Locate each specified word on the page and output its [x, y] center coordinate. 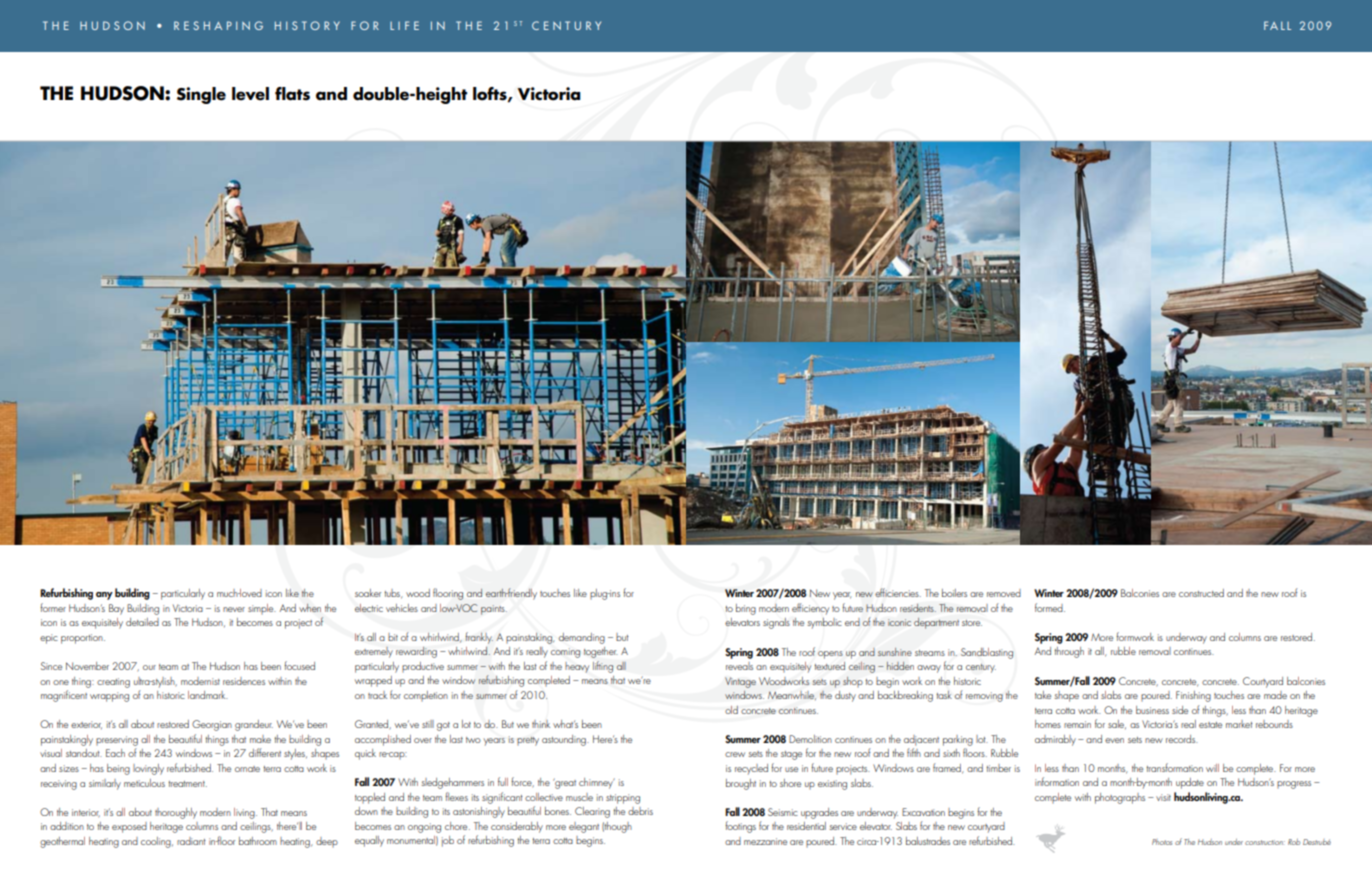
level [250, 94]
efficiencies [898, 592]
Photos [1162, 842]
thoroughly [176, 813]
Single [201, 95]
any [104, 596]
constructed [1201, 593]
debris [640, 811]
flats [292, 94]
